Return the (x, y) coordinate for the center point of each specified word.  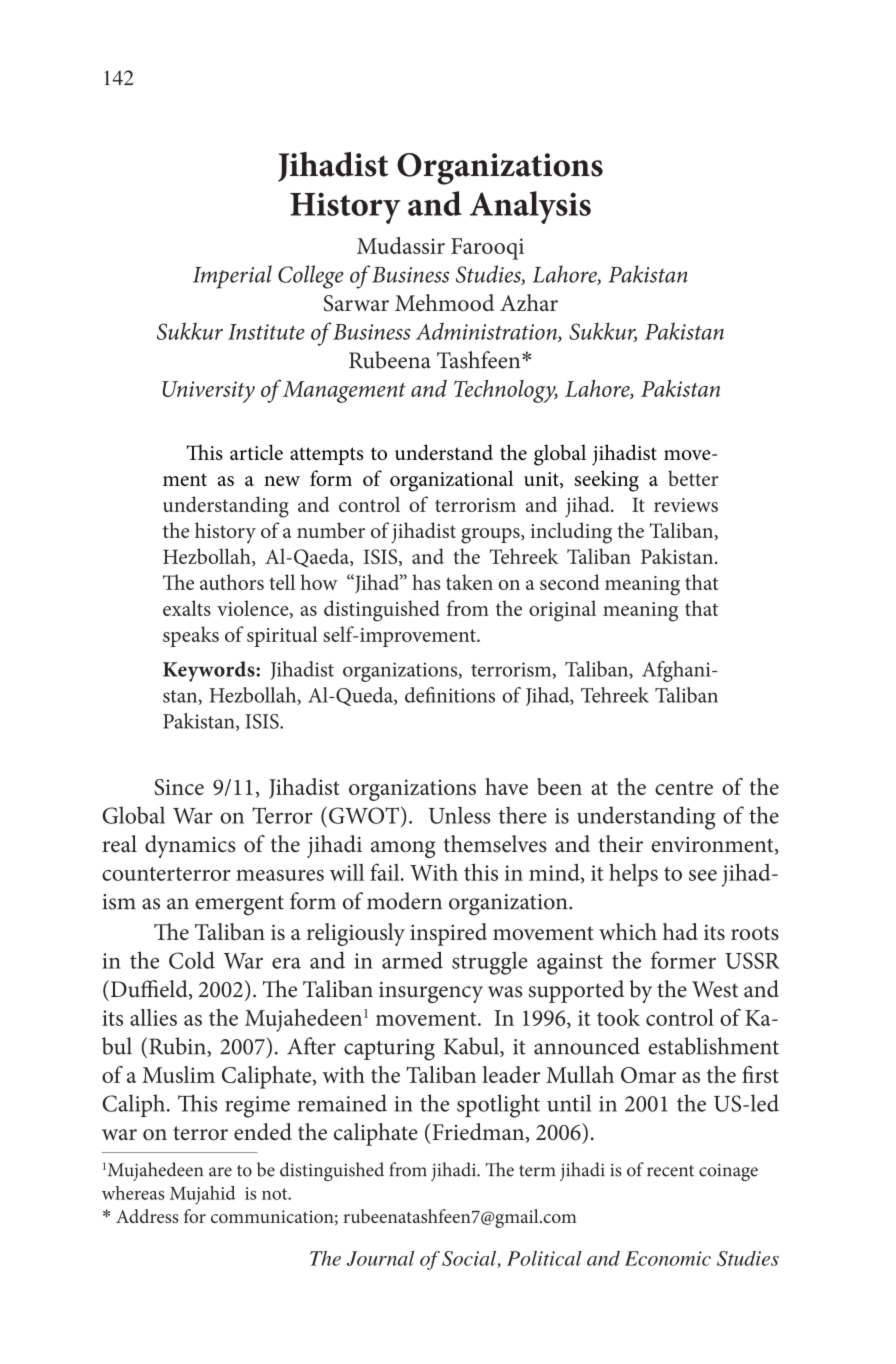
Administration (487, 332)
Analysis (530, 207)
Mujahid (202, 1195)
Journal (380, 1258)
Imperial (232, 277)
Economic (668, 1258)
